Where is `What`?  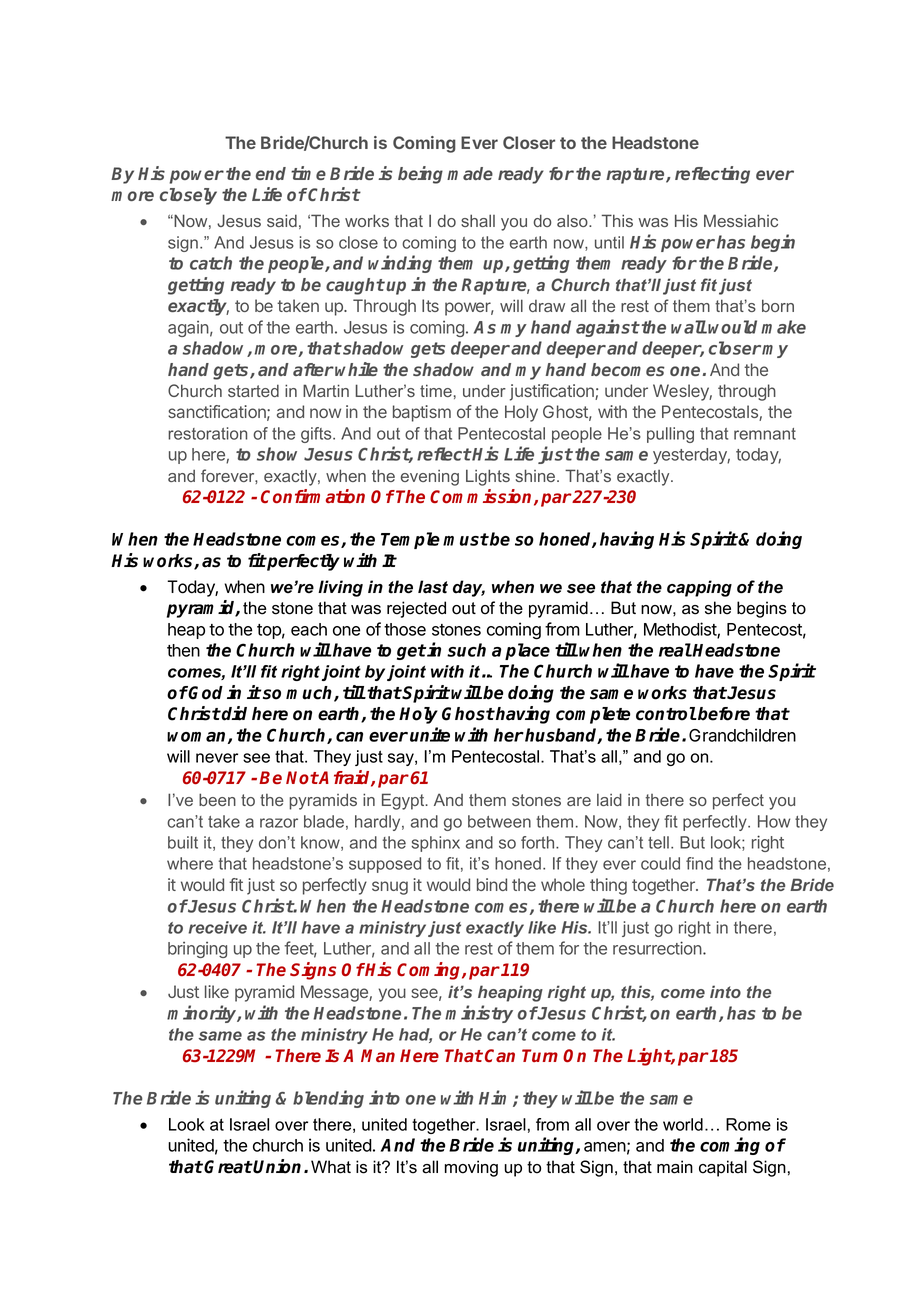
What is located at coordinates (331, 1167).
